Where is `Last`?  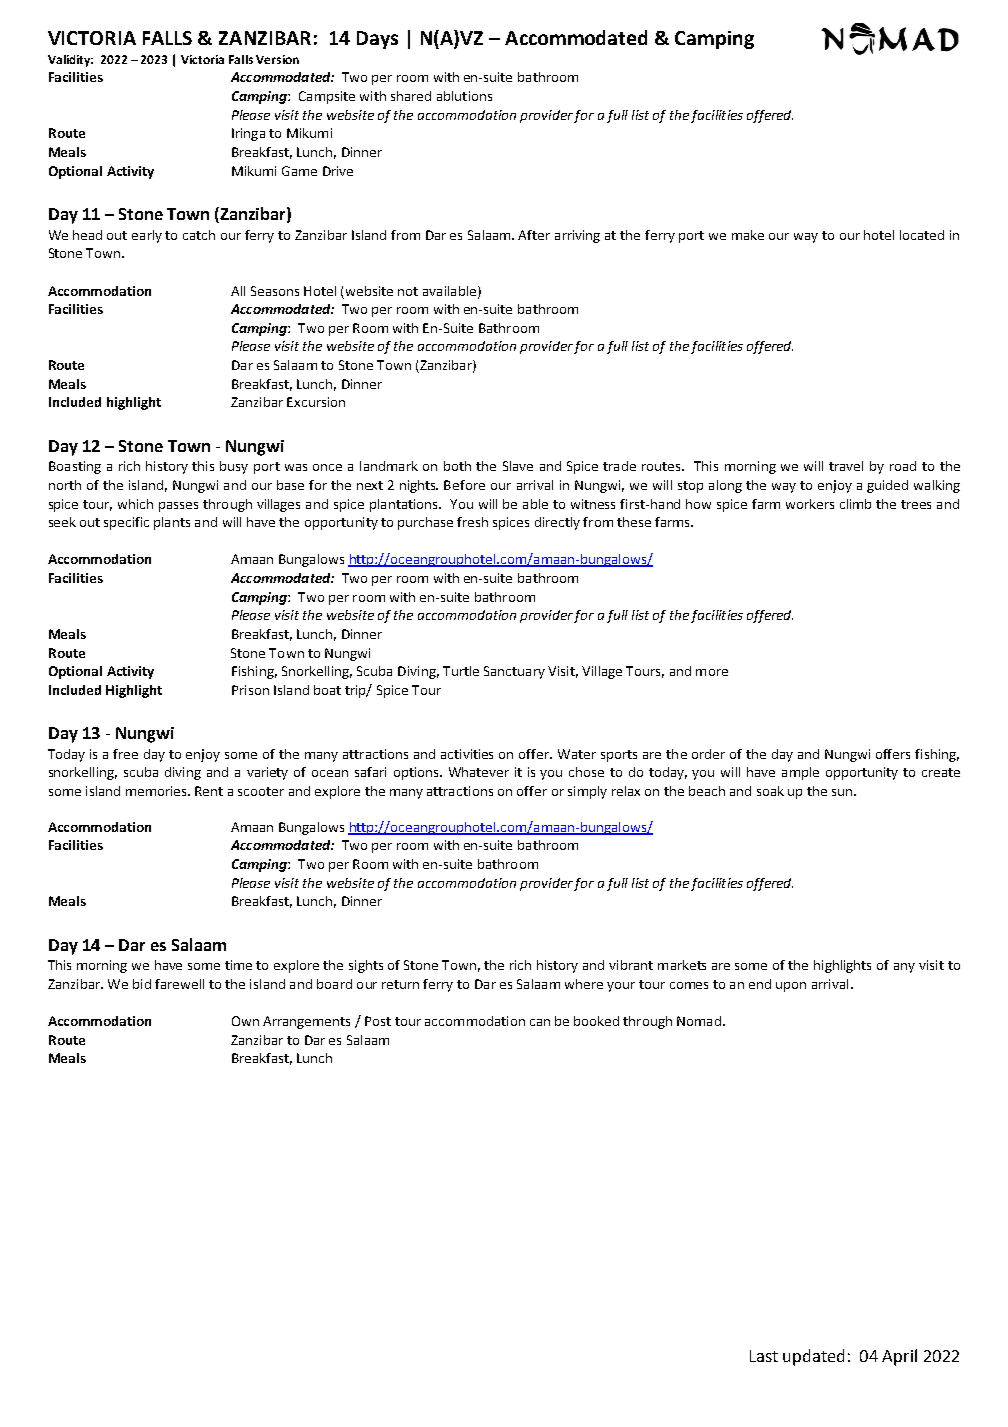
Last is located at coordinates (764, 1356).
